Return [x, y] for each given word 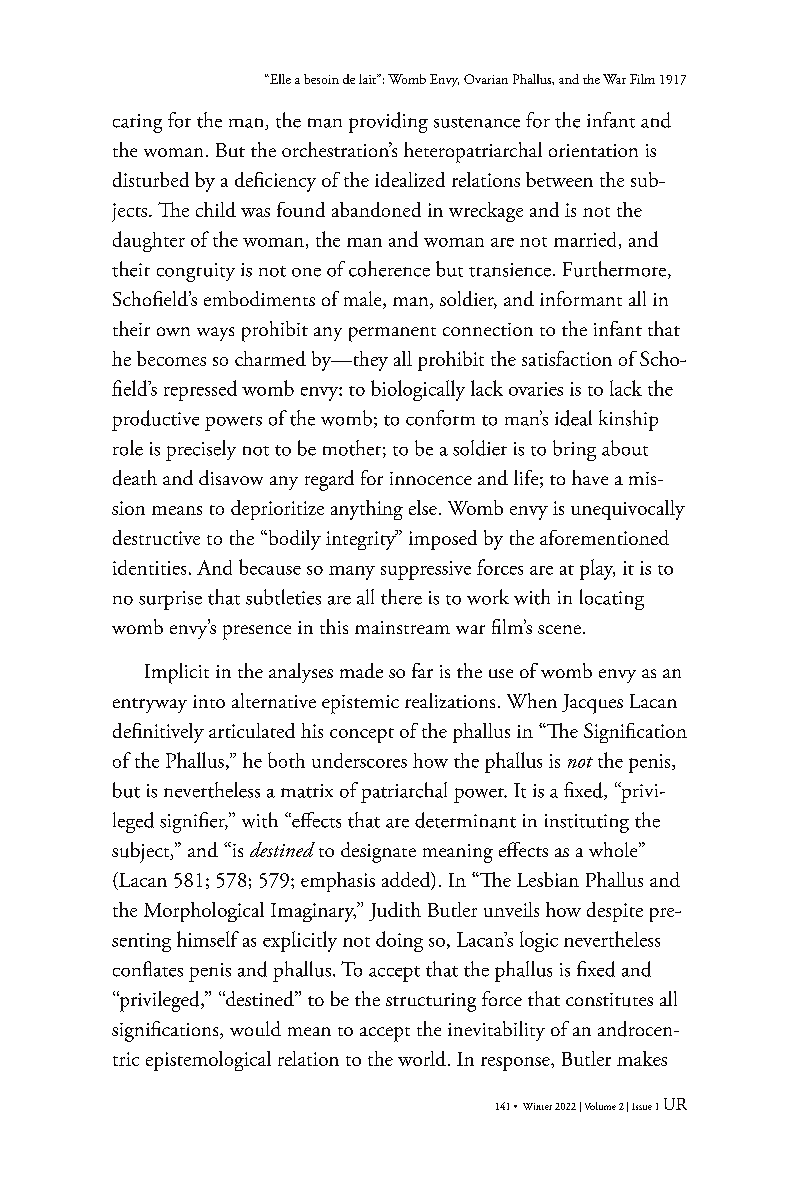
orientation [593, 150]
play [597, 569]
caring [137, 123]
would [255, 1028]
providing [388, 122]
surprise [170, 600]
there [401, 597]
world [422, 1058]
